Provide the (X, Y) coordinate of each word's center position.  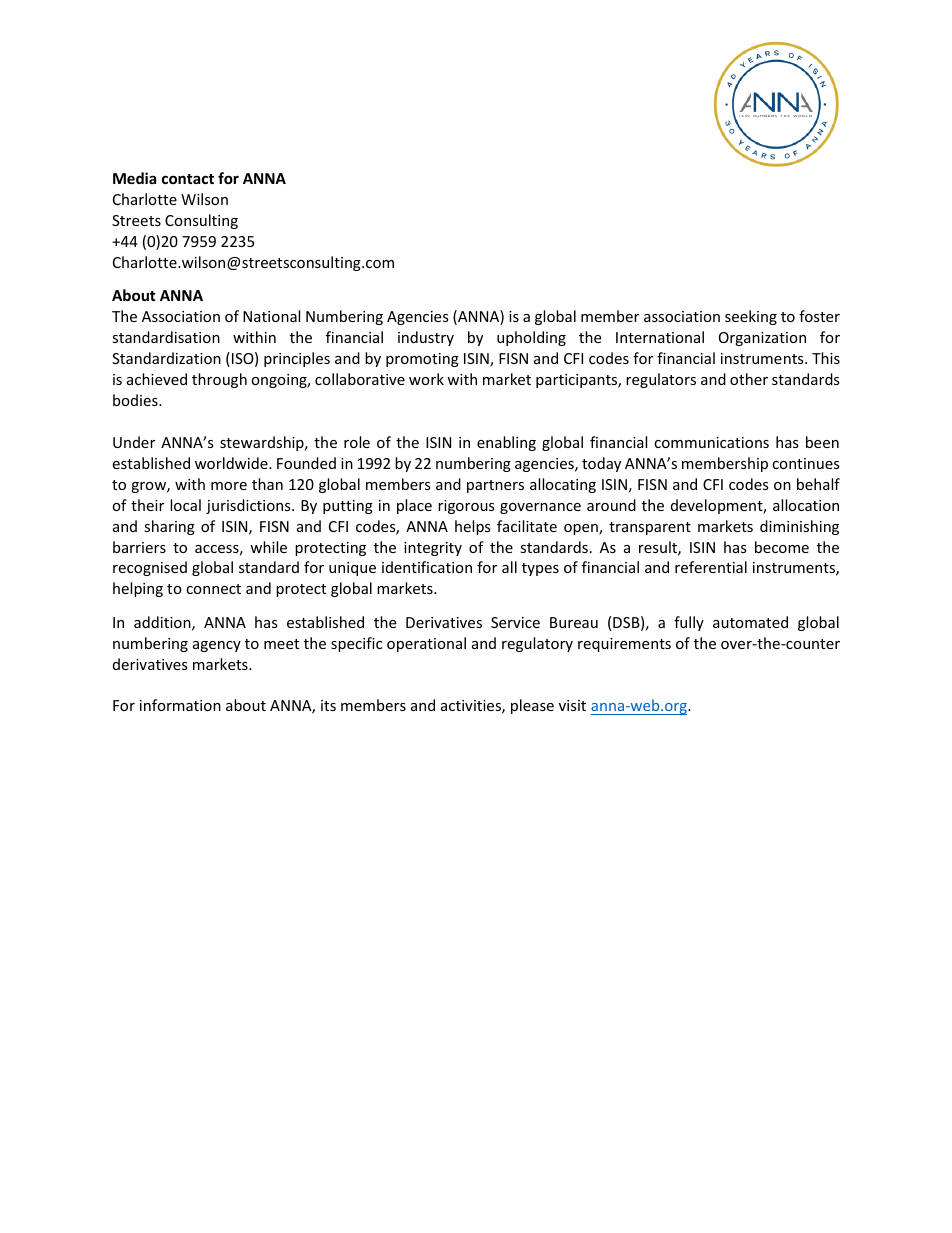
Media (134, 178)
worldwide (232, 463)
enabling (506, 443)
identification (427, 567)
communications (711, 442)
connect (213, 589)
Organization (762, 339)
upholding (531, 338)
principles (297, 359)
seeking (751, 317)
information (180, 705)
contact (188, 179)
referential (711, 567)
